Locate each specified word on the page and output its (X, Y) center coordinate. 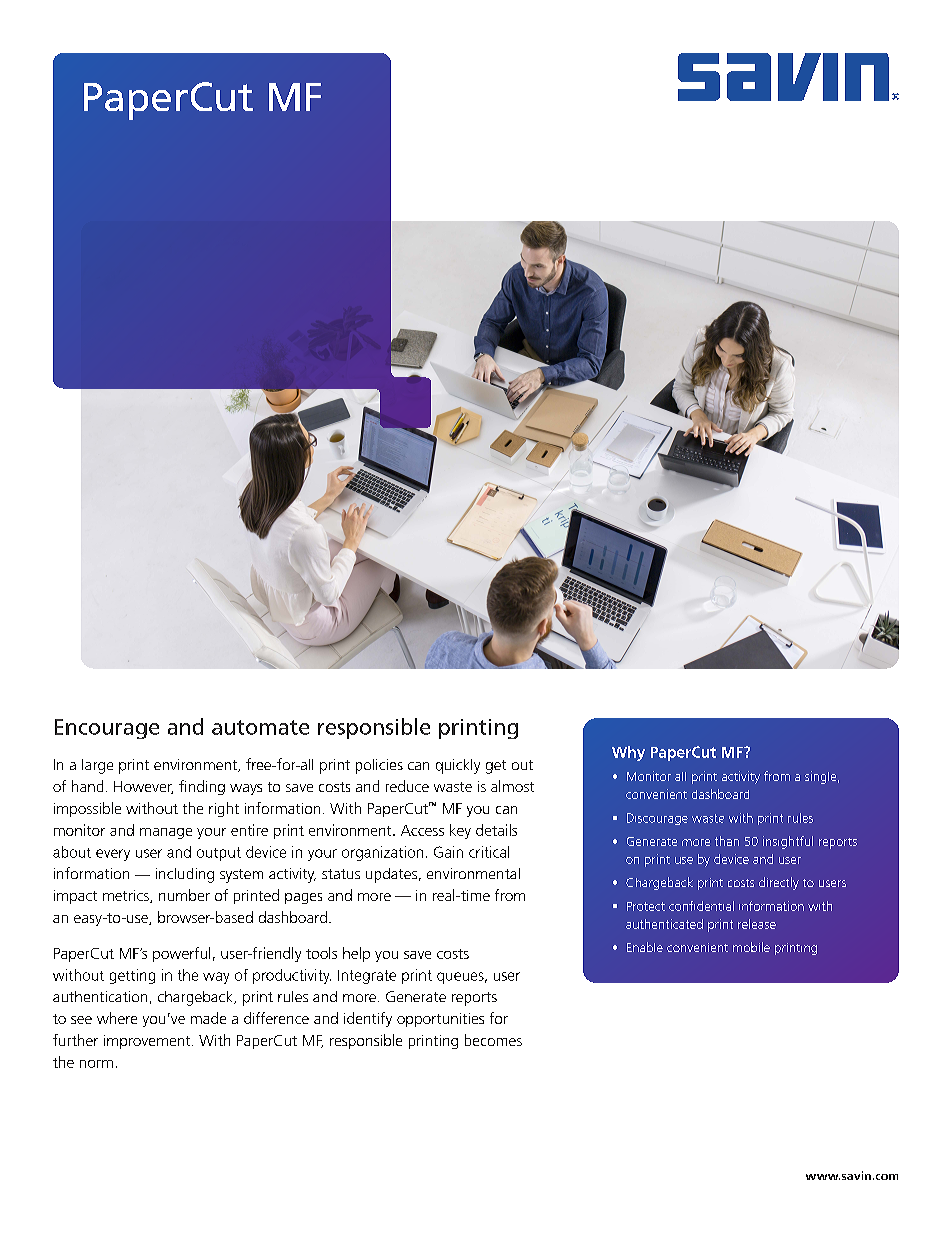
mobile (751, 947)
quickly (458, 766)
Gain (448, 852)
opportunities (440, 1020)
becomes (493, 1040)
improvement (148, 1042)
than (727, 841)
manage (166, 833)
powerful (181, 954)
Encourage (107, 729)
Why (628, 753)
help (356, 954)
